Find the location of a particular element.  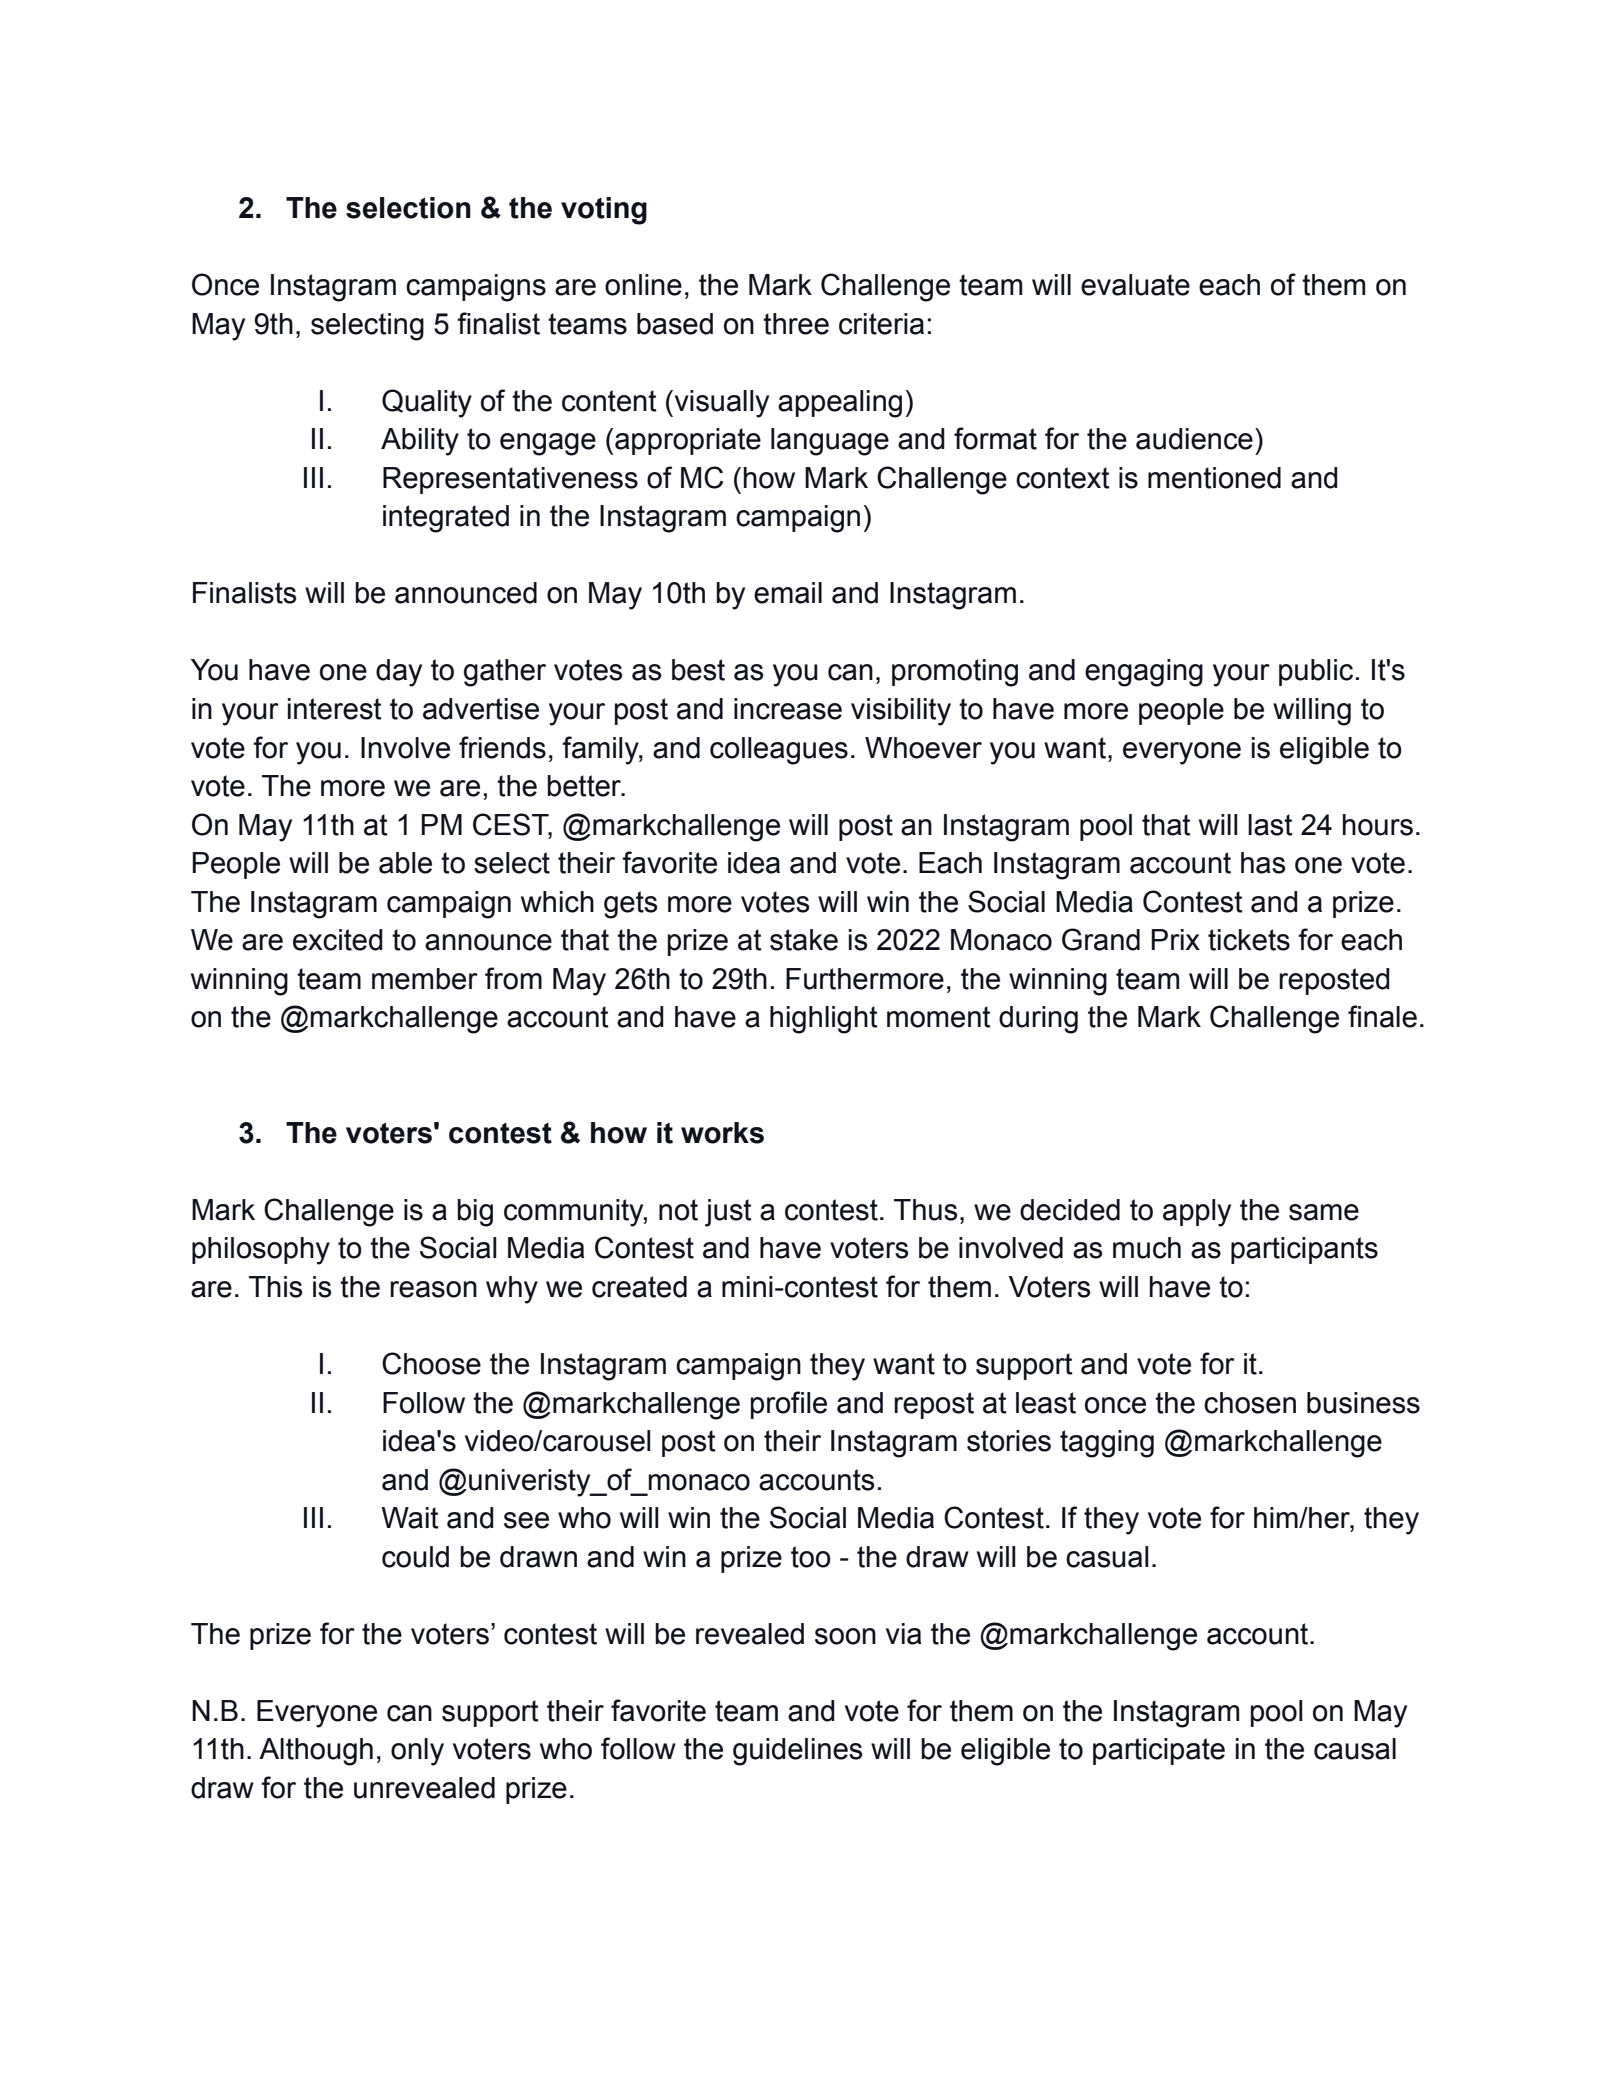

evaluate is located at coordinates (1135, 285).
